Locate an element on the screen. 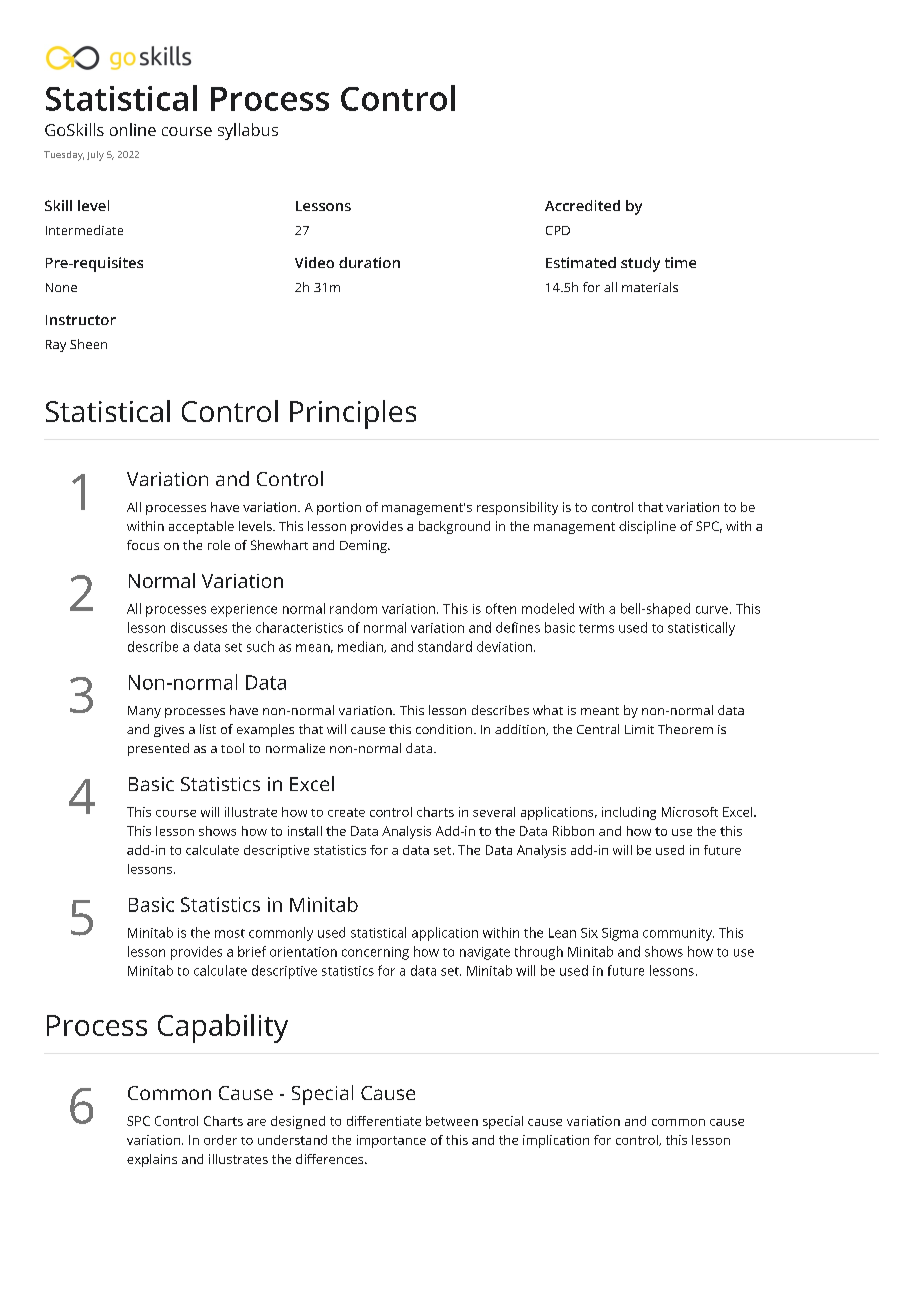 This screenshot has width=924, height=1308. explains is located at coordinates (152, 1160).
